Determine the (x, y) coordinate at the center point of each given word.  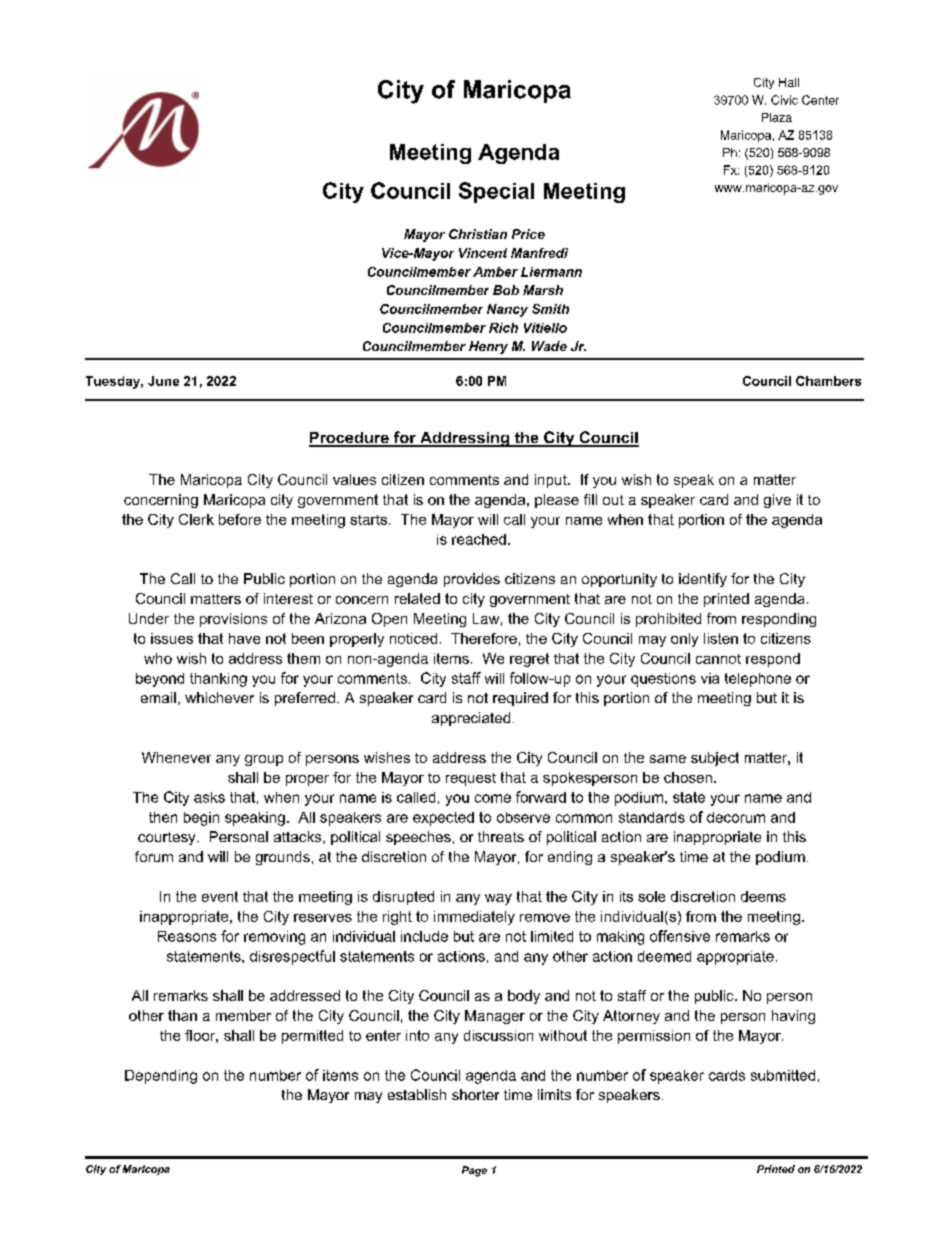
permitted (312, 1037)
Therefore (484, 638)
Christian (478, 234)
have (244, 638)
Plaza (777, 117)
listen (721, 638)
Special (496, 192)
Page (474, 1171)
